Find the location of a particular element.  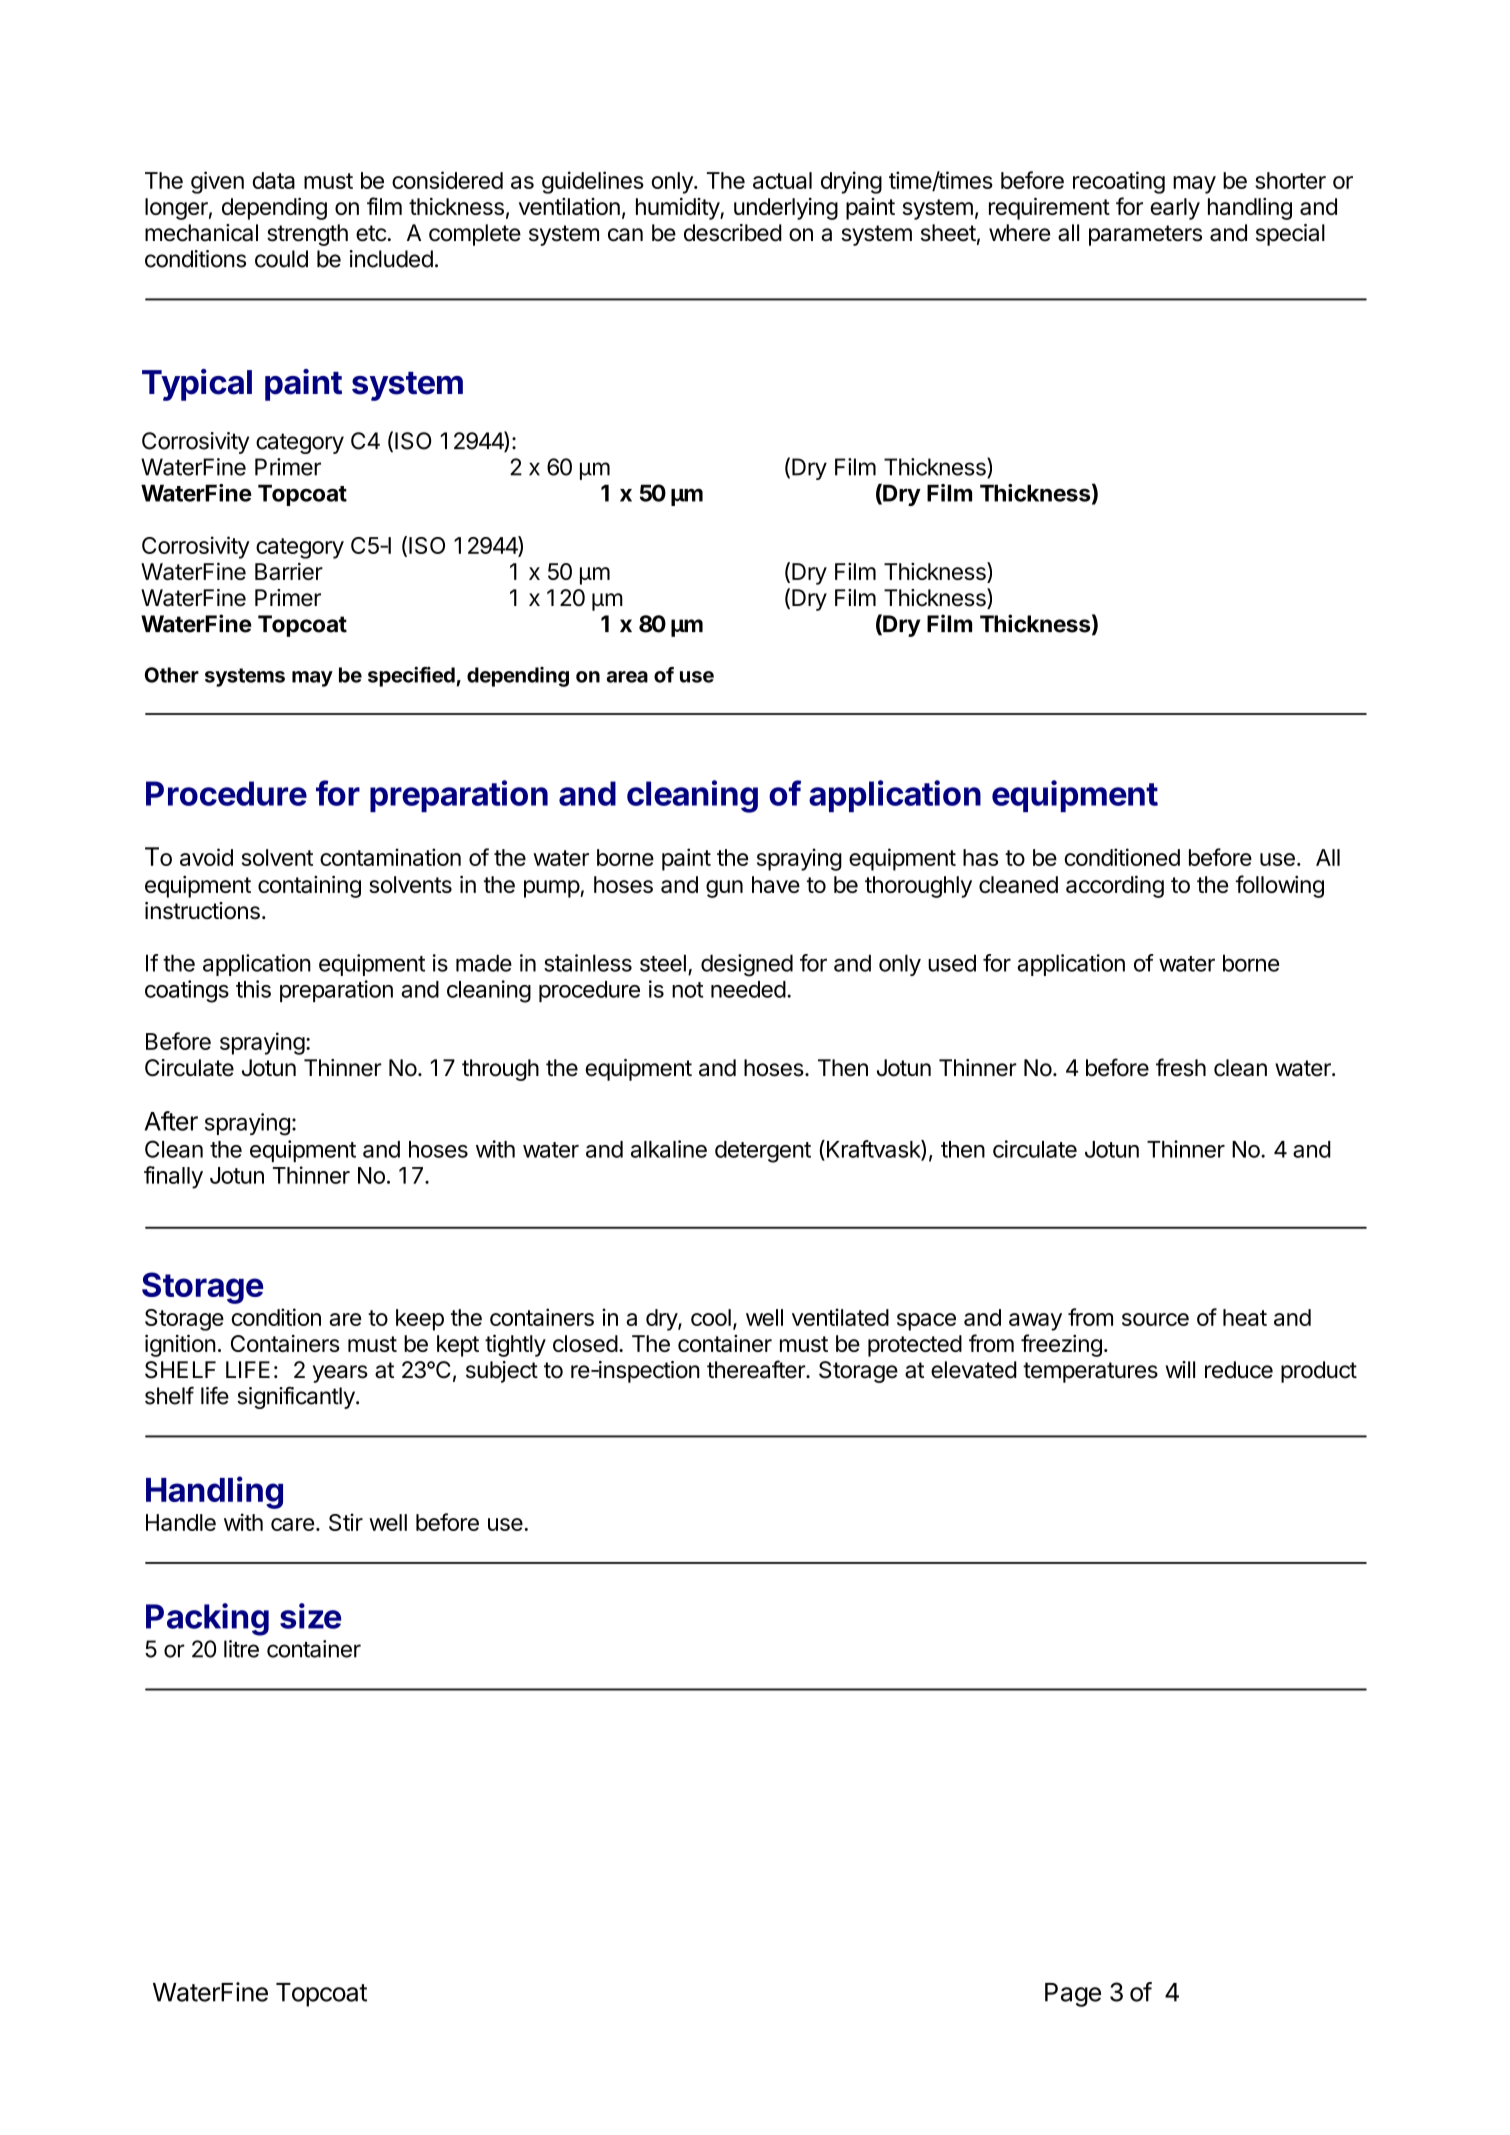

litre is located at coordinates (241, 1649).
